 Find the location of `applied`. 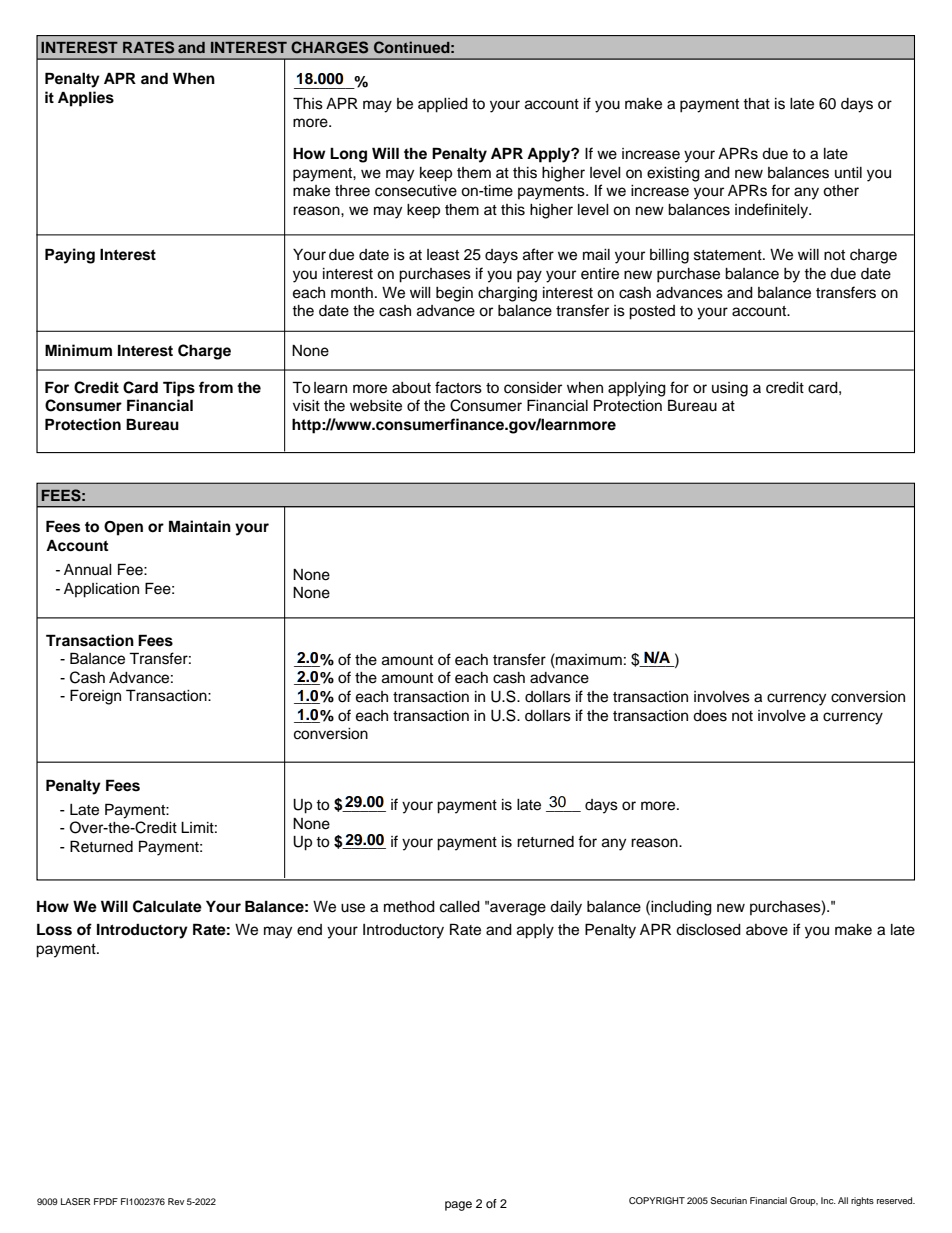

applied is located at coordinates (443, 105).
